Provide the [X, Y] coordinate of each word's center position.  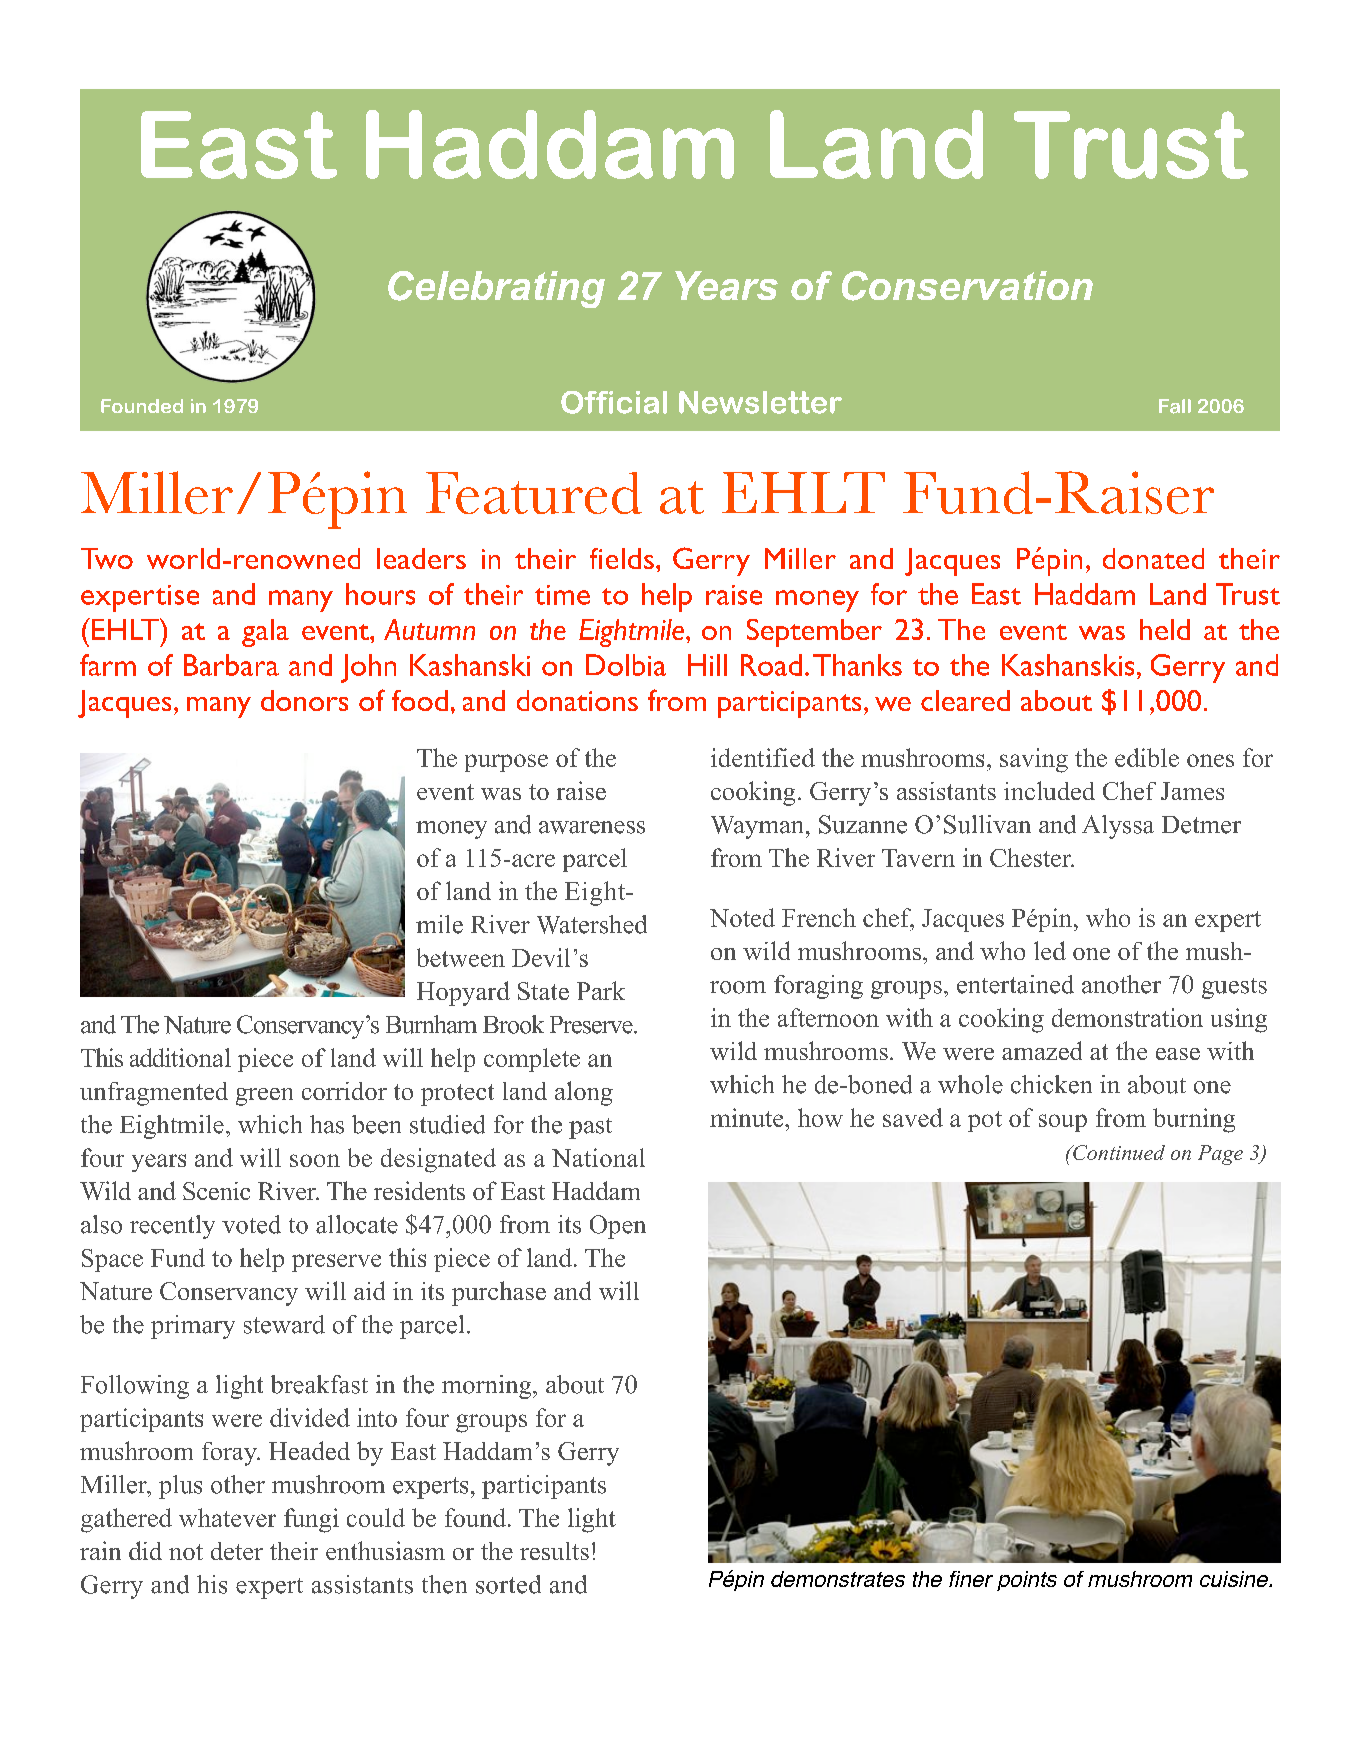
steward [284, 1324]
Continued [1118, 1152]
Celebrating [496, 289]
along [584, 1093]
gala [265, 633]
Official [614, 402]
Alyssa [1118, 827]
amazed [1042, 1050]
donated [1153, 558]
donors [304, 700]
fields [622, 558]
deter [237, 1551]
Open [618, 1227]
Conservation [967, 286]
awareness [592, 827]
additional [180, 1057]
